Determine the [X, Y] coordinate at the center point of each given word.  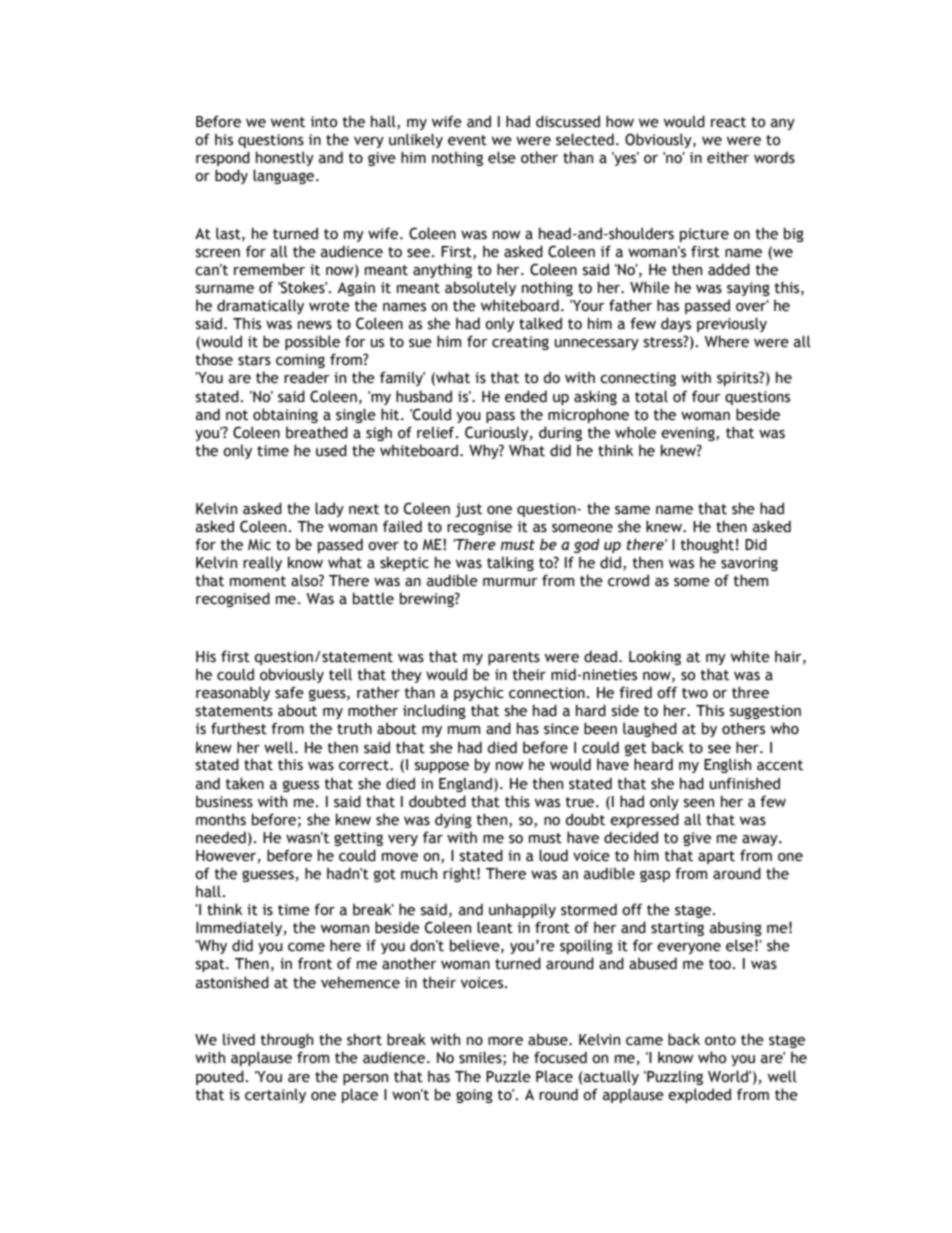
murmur [510, 582]
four [706, 396]
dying [453, 820]
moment [258, 581]
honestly [285, 158]
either [728, 157]
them [751, 580]
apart [716, 857]
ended [526, 396]
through [287, 1040]
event [467, 140]
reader [307, 377]
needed [221, 837]
